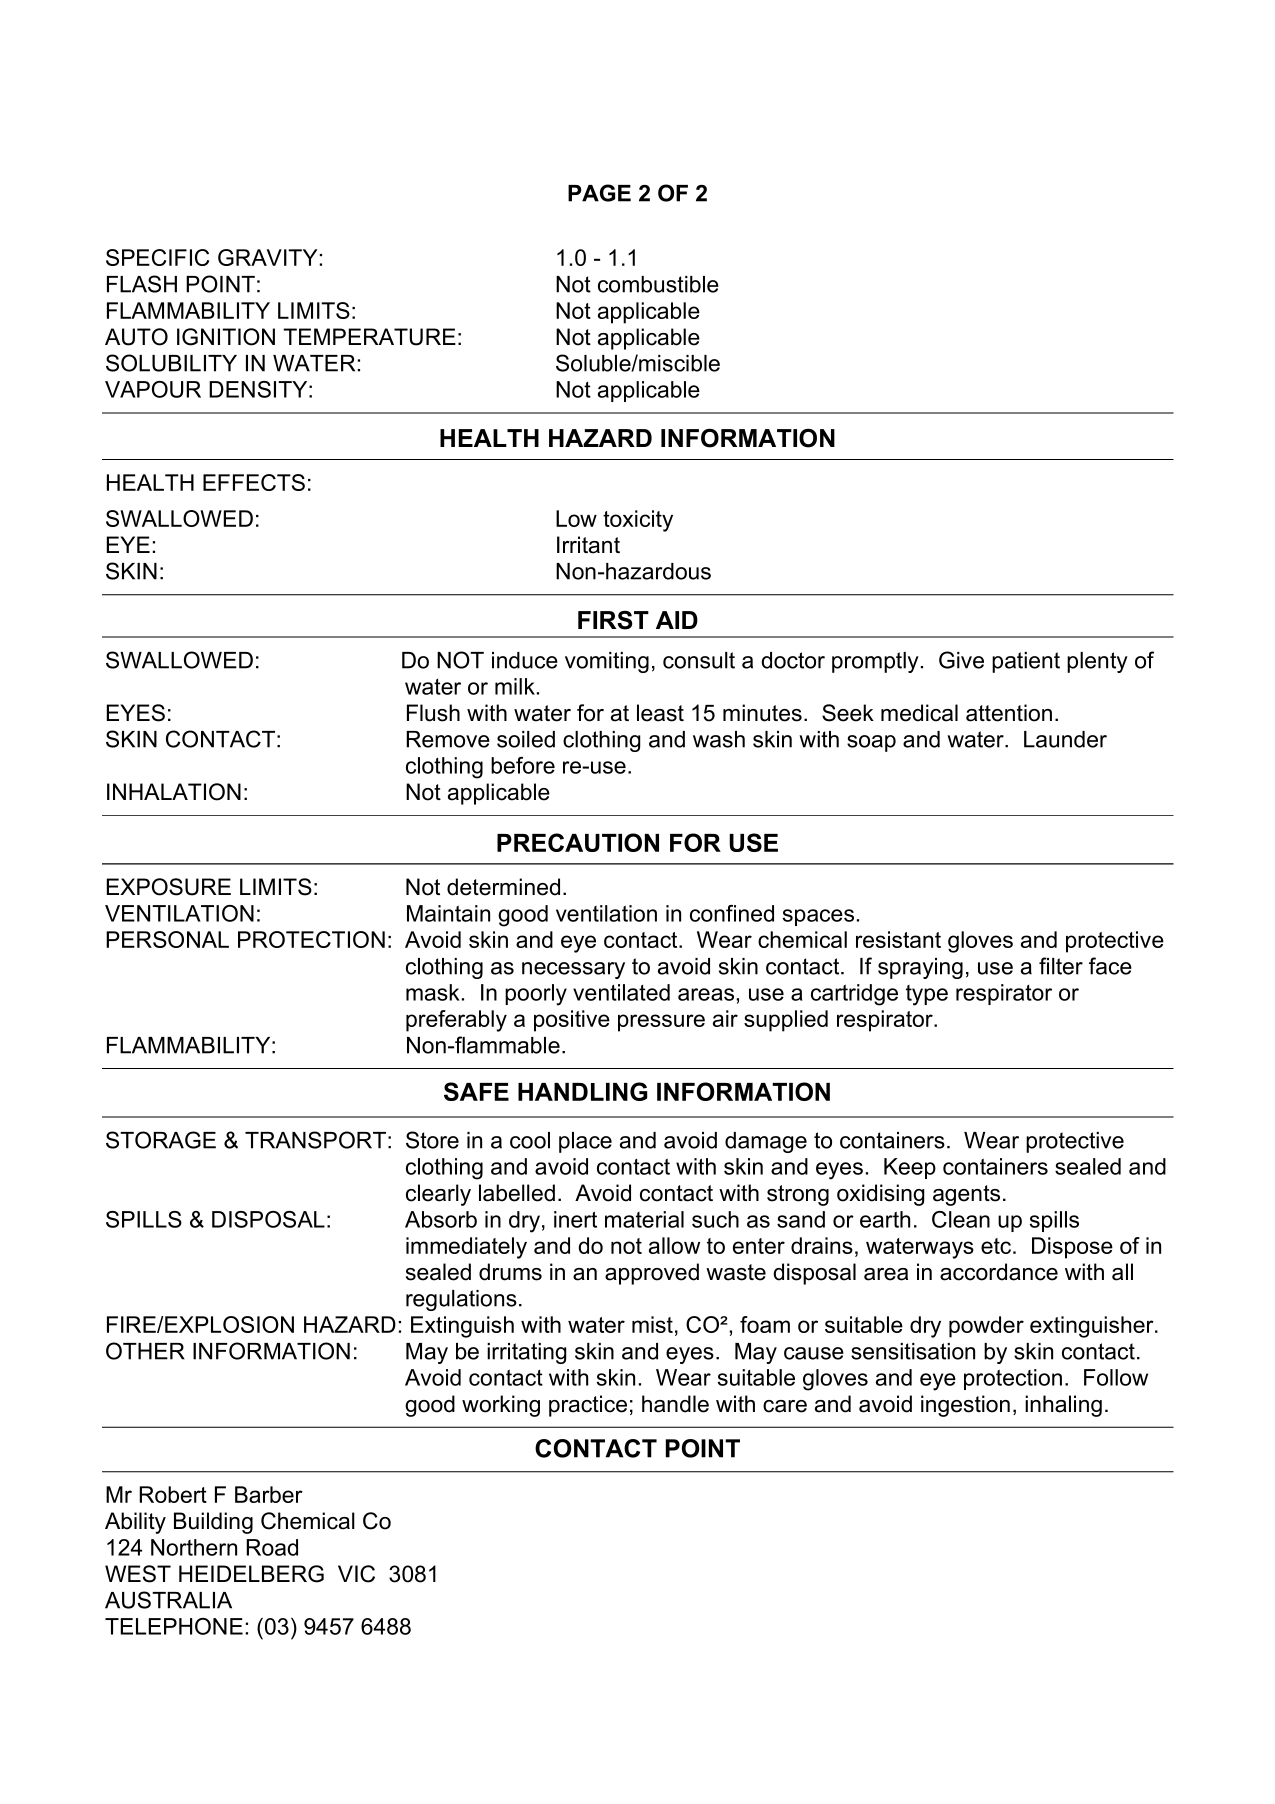 The image size is (1275, 1804). Describe the element at coordinates (965, 1406) in the screenshot. I see `ingestion` at that location.
